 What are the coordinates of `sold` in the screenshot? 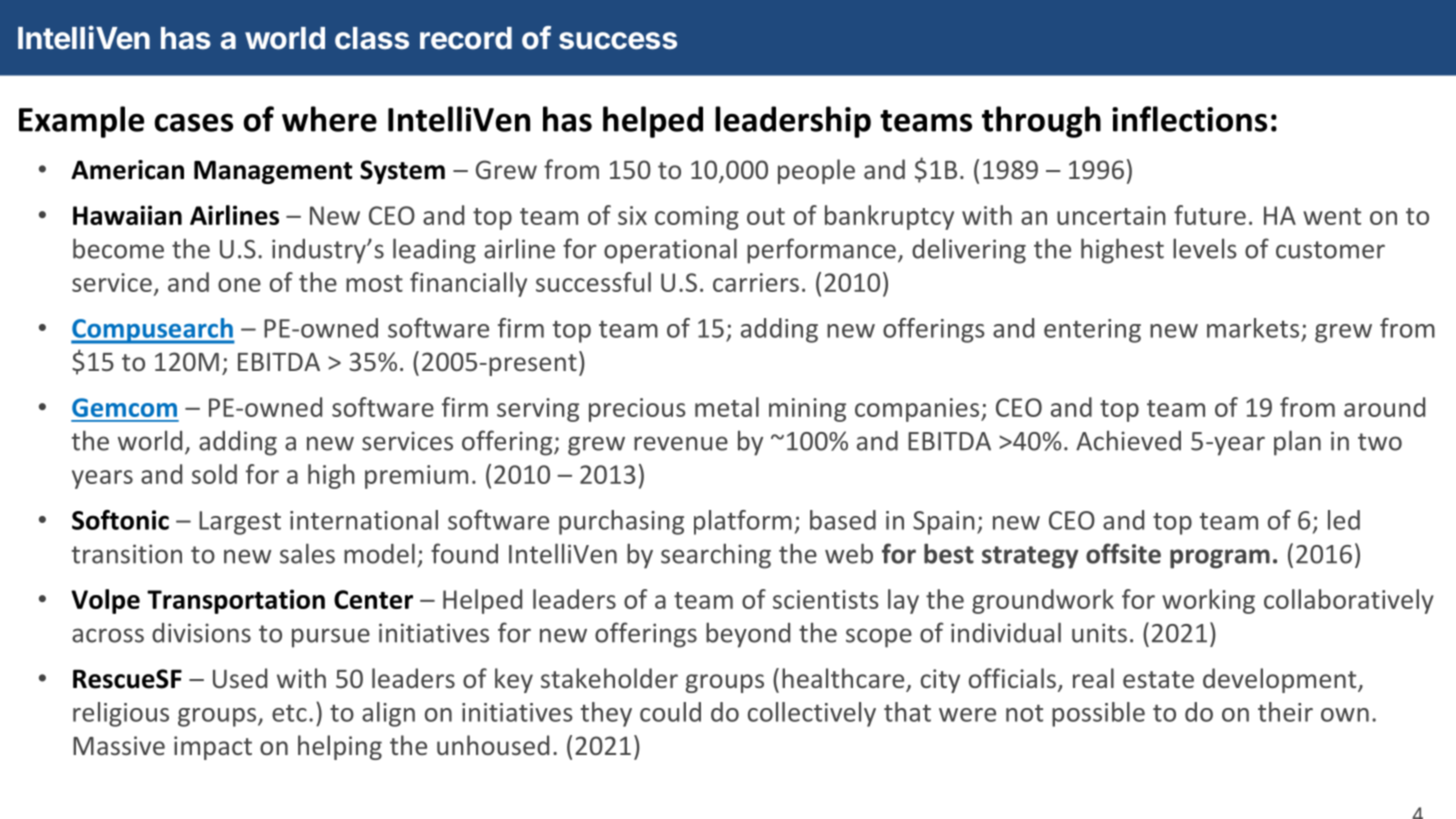 It's located at (214, 474).
